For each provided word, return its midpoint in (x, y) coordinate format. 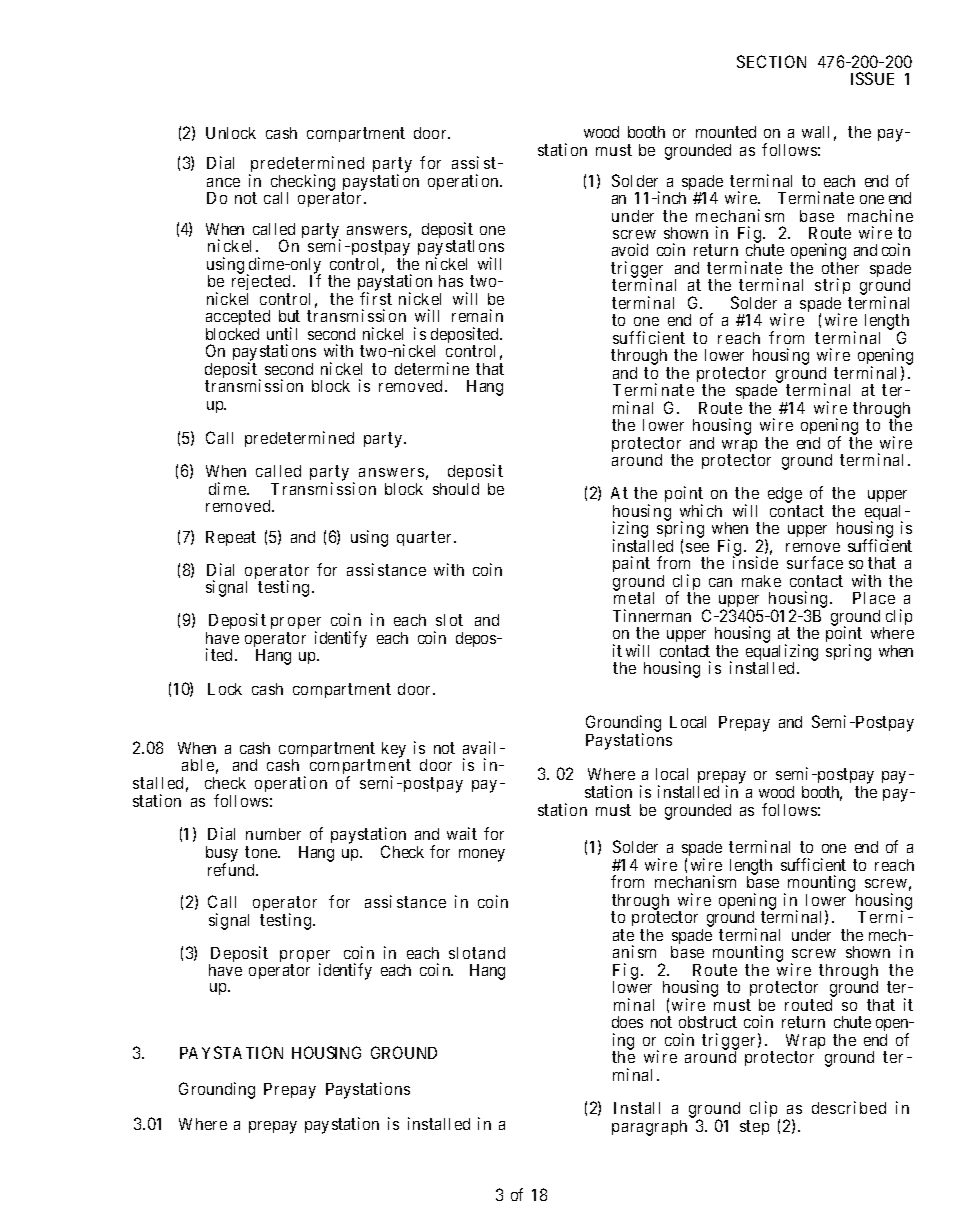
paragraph (649, 1128)
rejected (262, 284)
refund (232, 869)
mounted (726, 132)
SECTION (771, 61)
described (849, 1107)
